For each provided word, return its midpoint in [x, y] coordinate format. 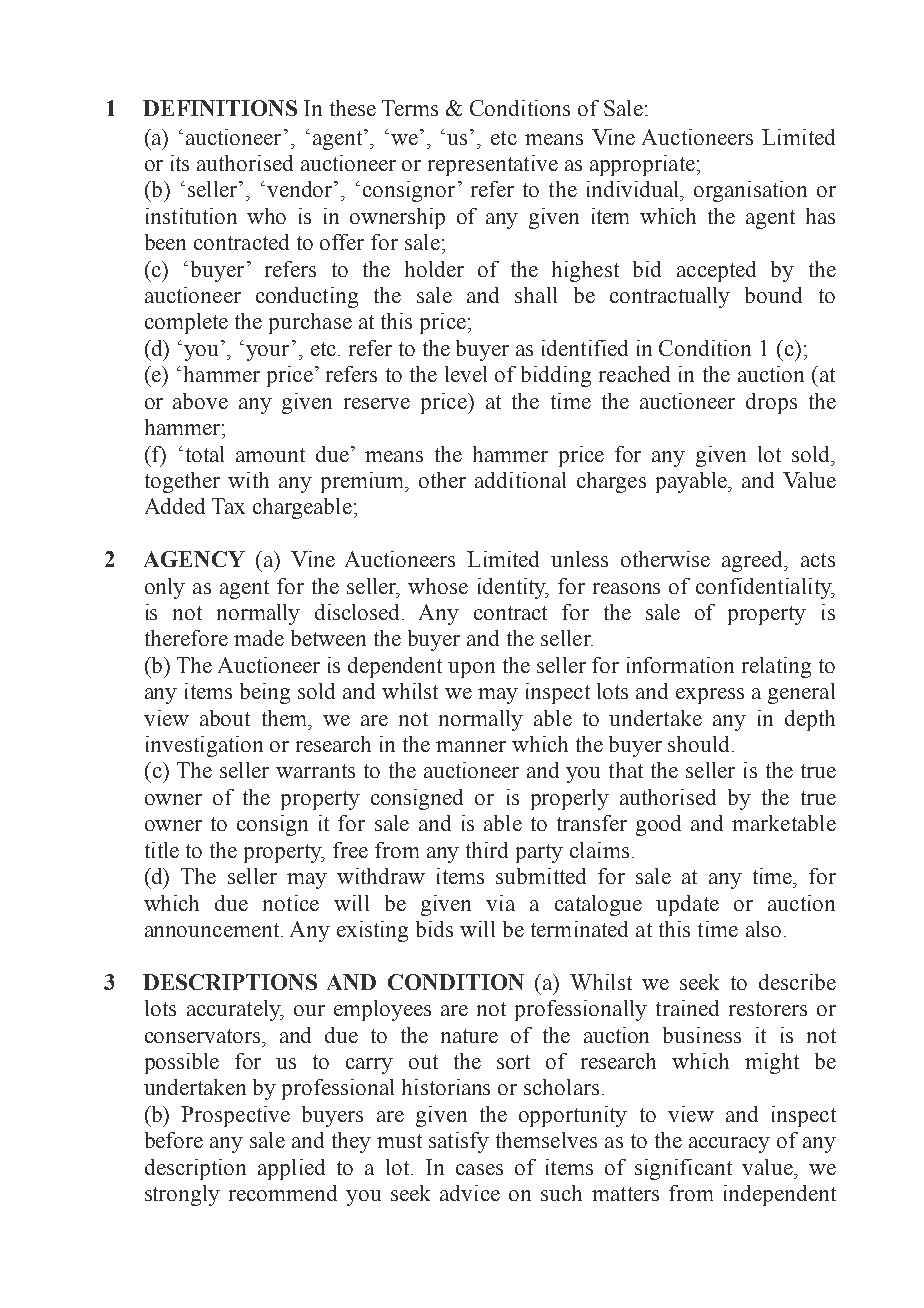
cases [479, 1169]
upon [471, 670]
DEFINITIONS [220, 108]
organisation [750, 191]
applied [291, 1169]
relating [776, 667]
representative [493, 165]
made [259, 638]
